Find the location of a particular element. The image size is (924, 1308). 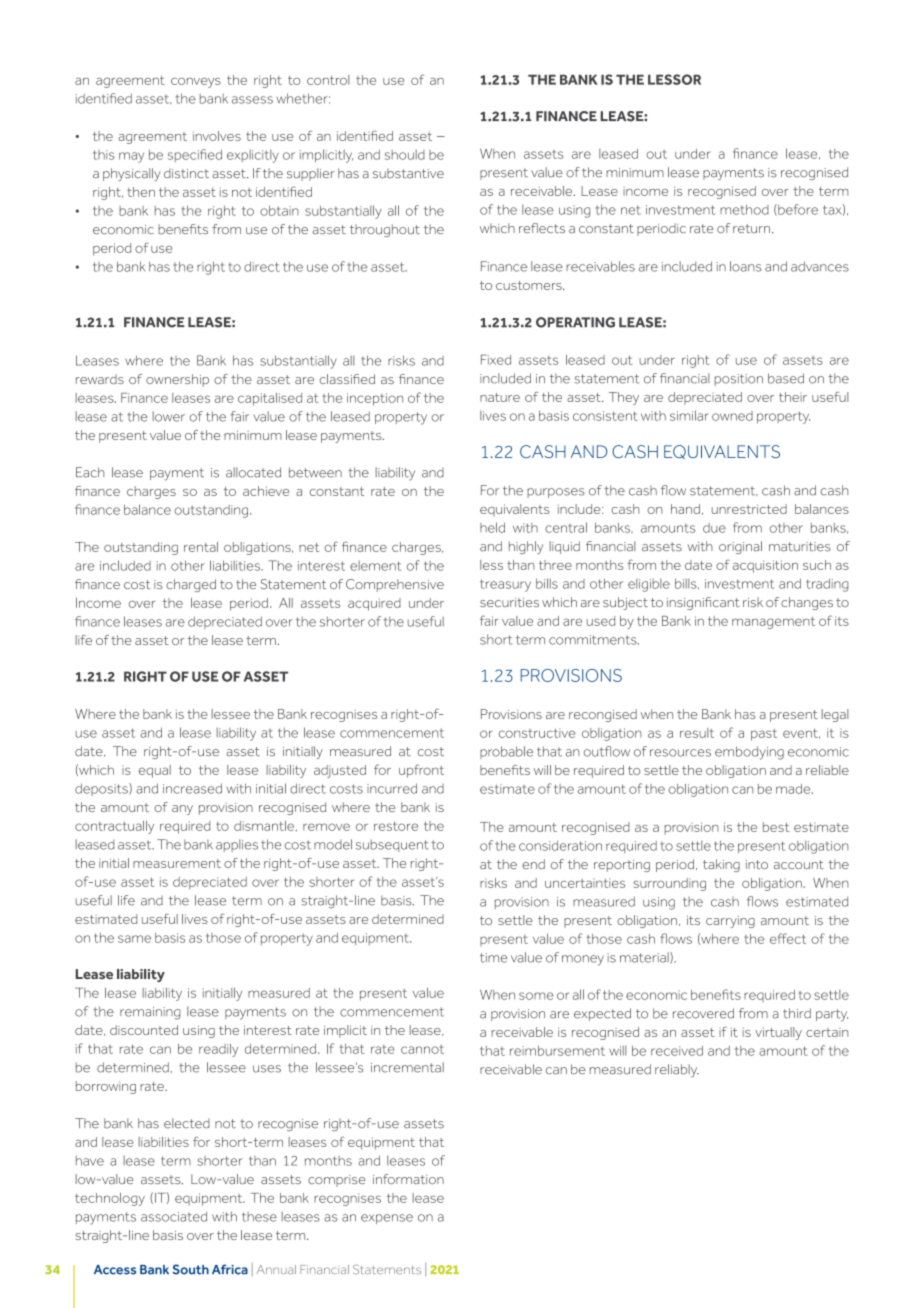

end is located at coordinates (533, 864).
